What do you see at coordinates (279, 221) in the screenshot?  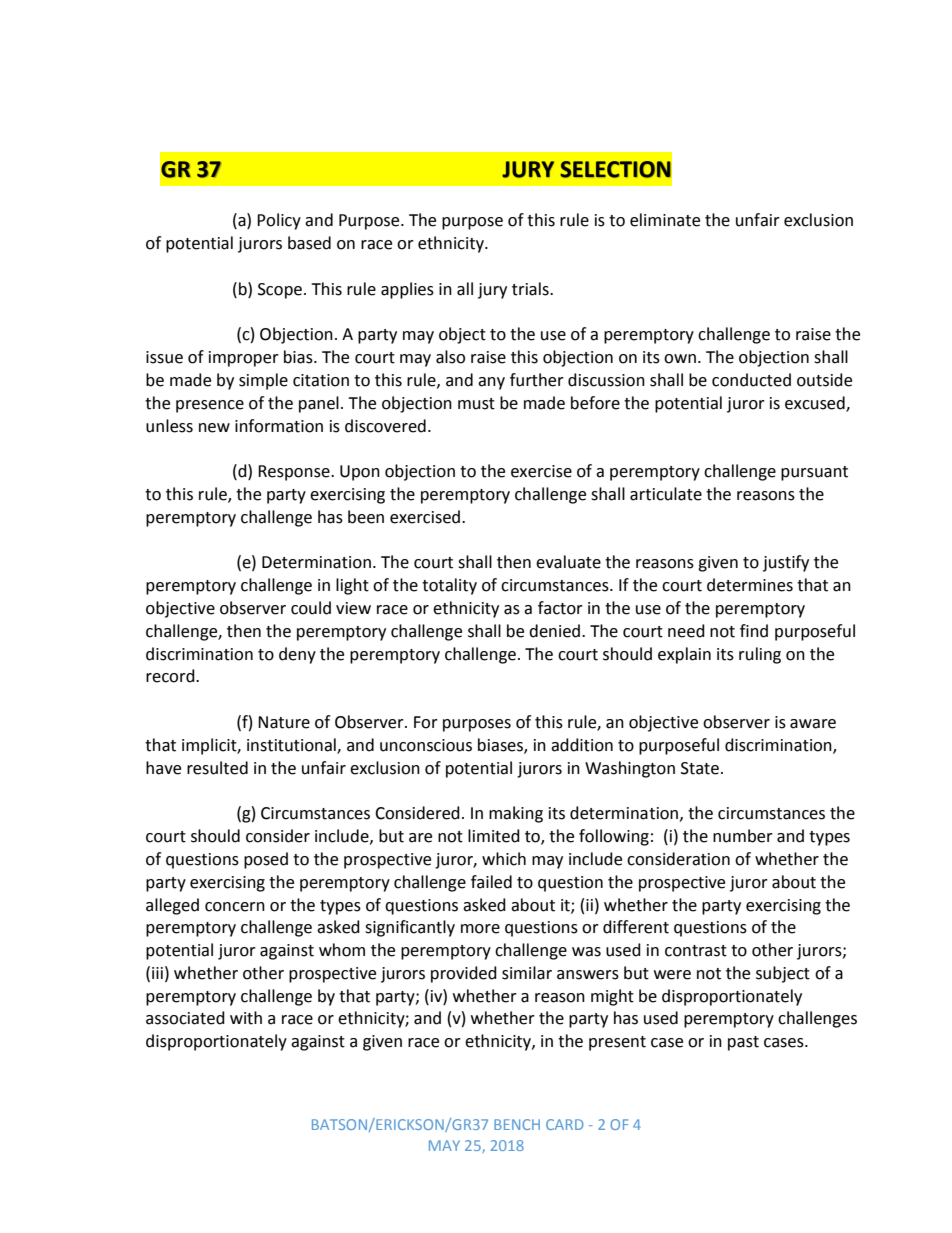 I see `Policy` at bounding box center [279, 221].
